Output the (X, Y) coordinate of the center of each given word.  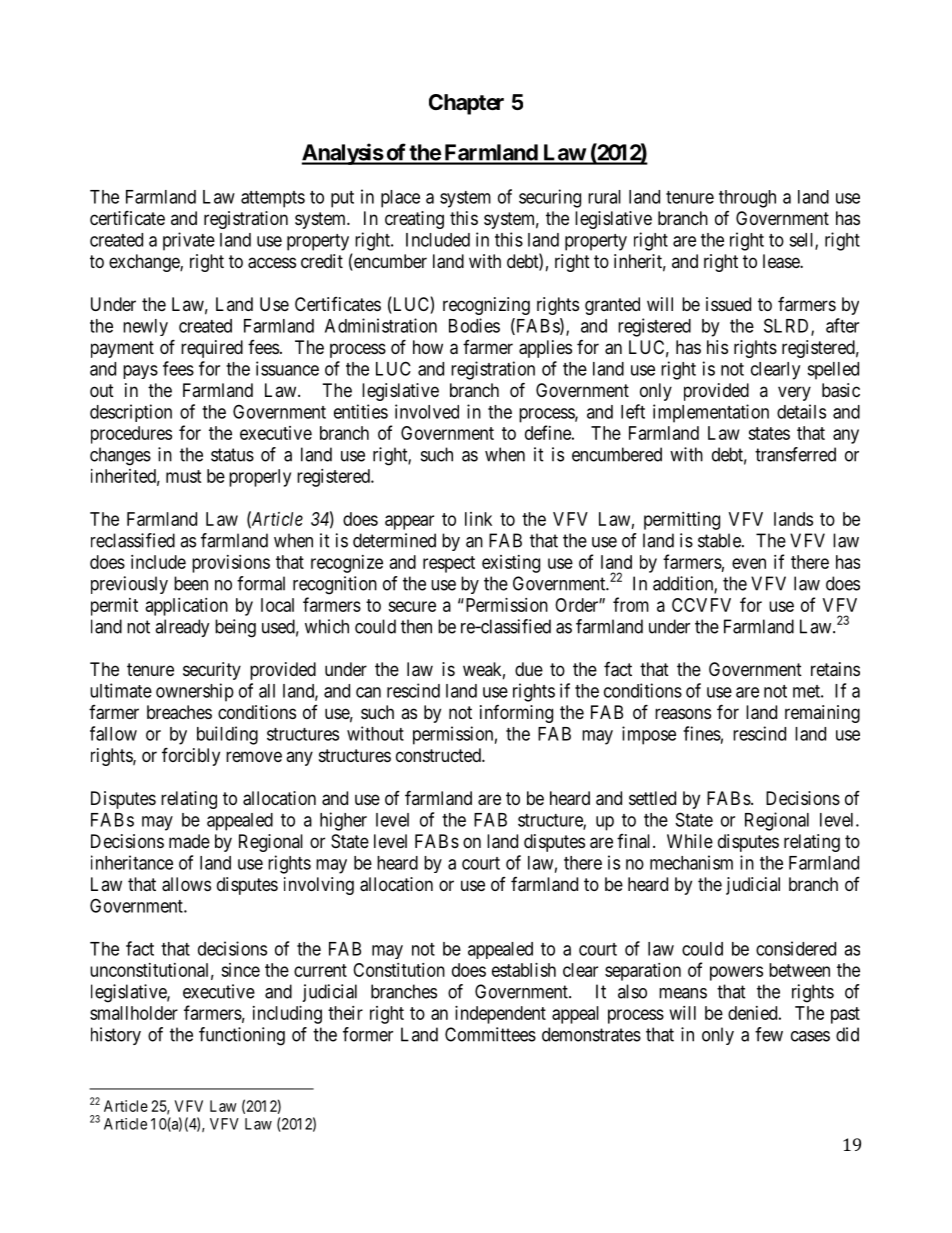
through (747, 199)
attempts (273, 199)
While (690, 841)
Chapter (466, 104)
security (212, 671)
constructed (439, 755)
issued (728, 304)
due (529, 669)
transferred (795, 454)
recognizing (486, 306)
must (184, 476)
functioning (242, 1036)
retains (835, 669)
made (189, 841)
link (478, 519)
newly (145, 327)
